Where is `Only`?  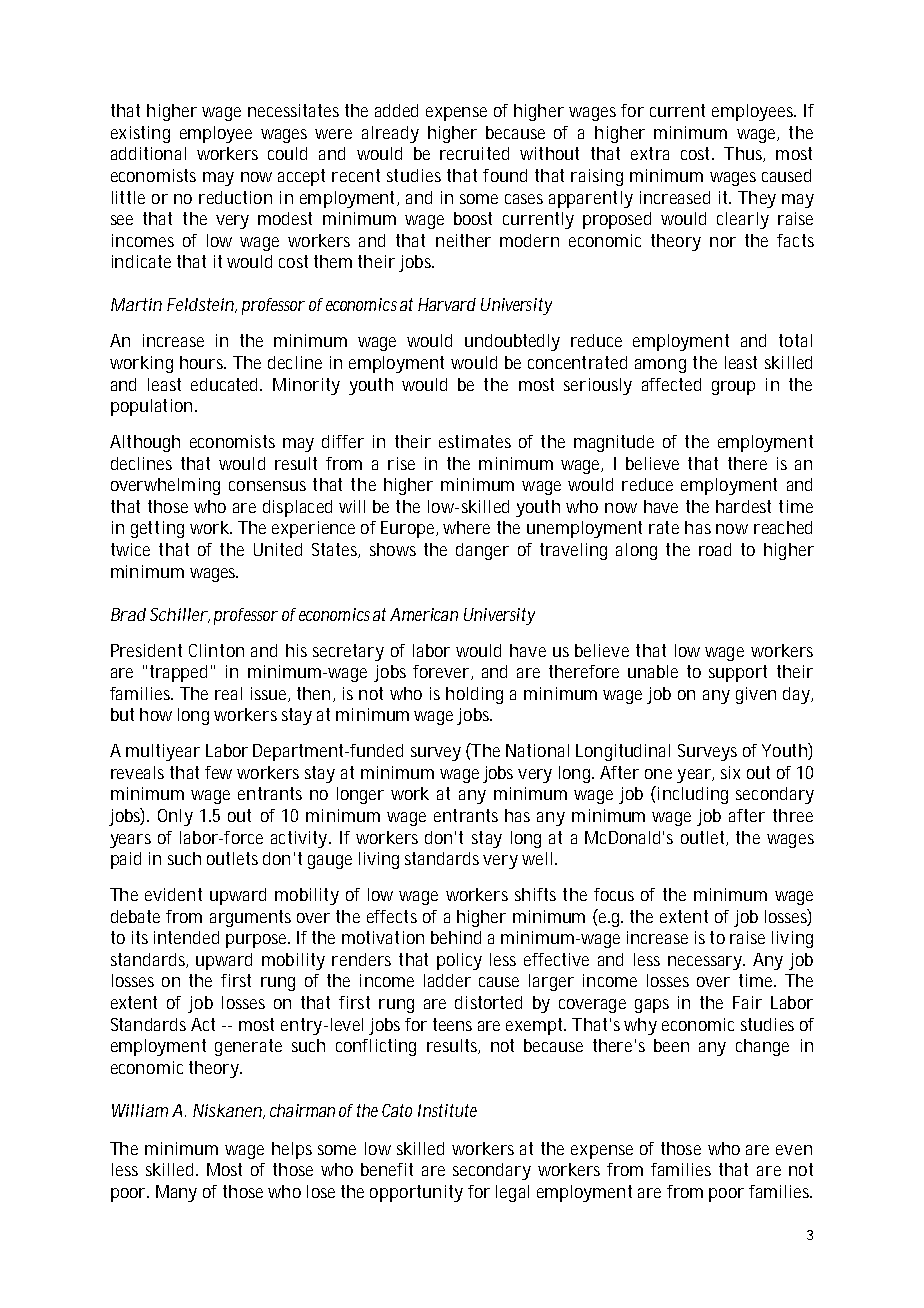 Only is located at coordinates (175, 817).
